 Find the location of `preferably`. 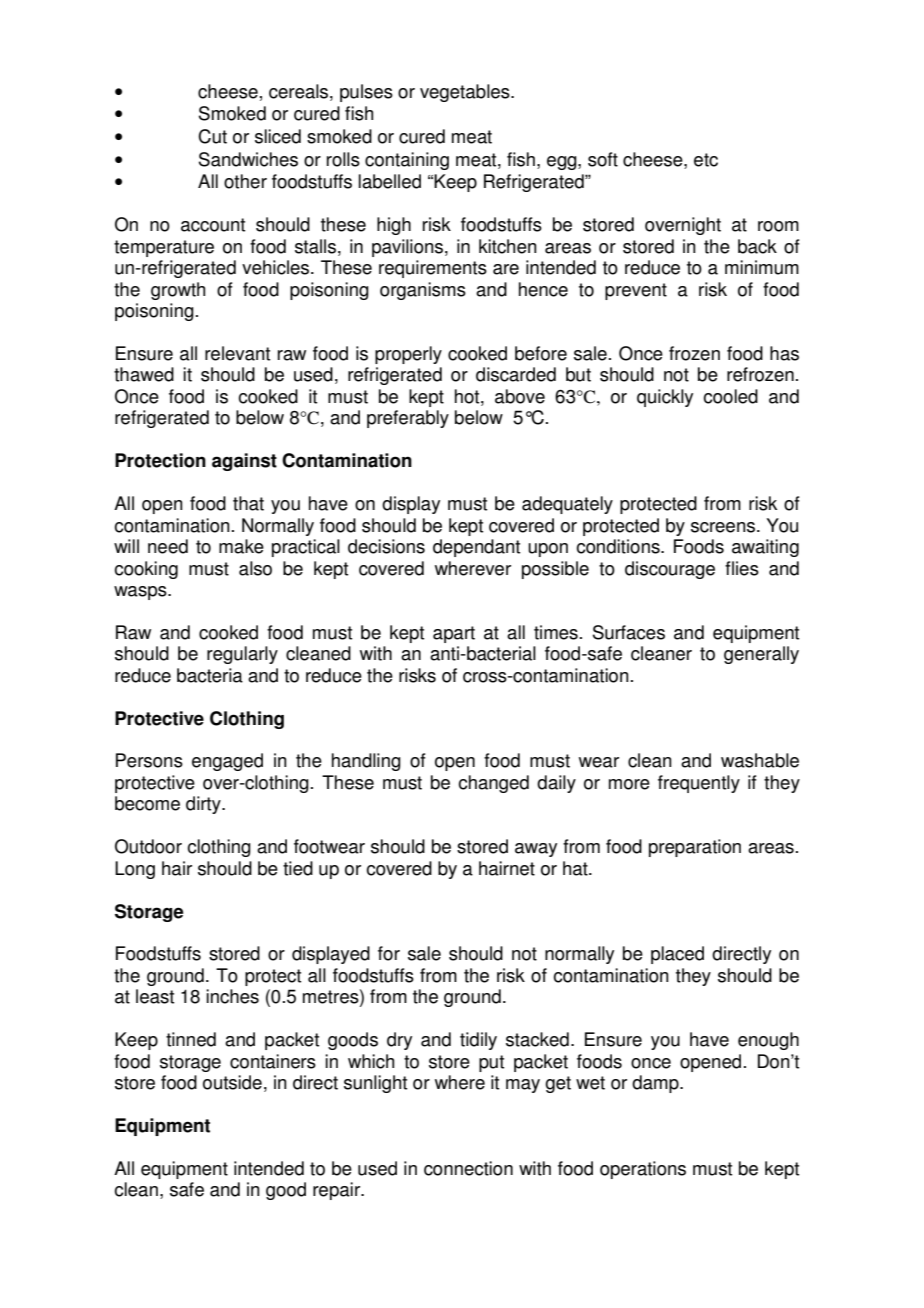

preferably is located at coordinates (408, 419).
